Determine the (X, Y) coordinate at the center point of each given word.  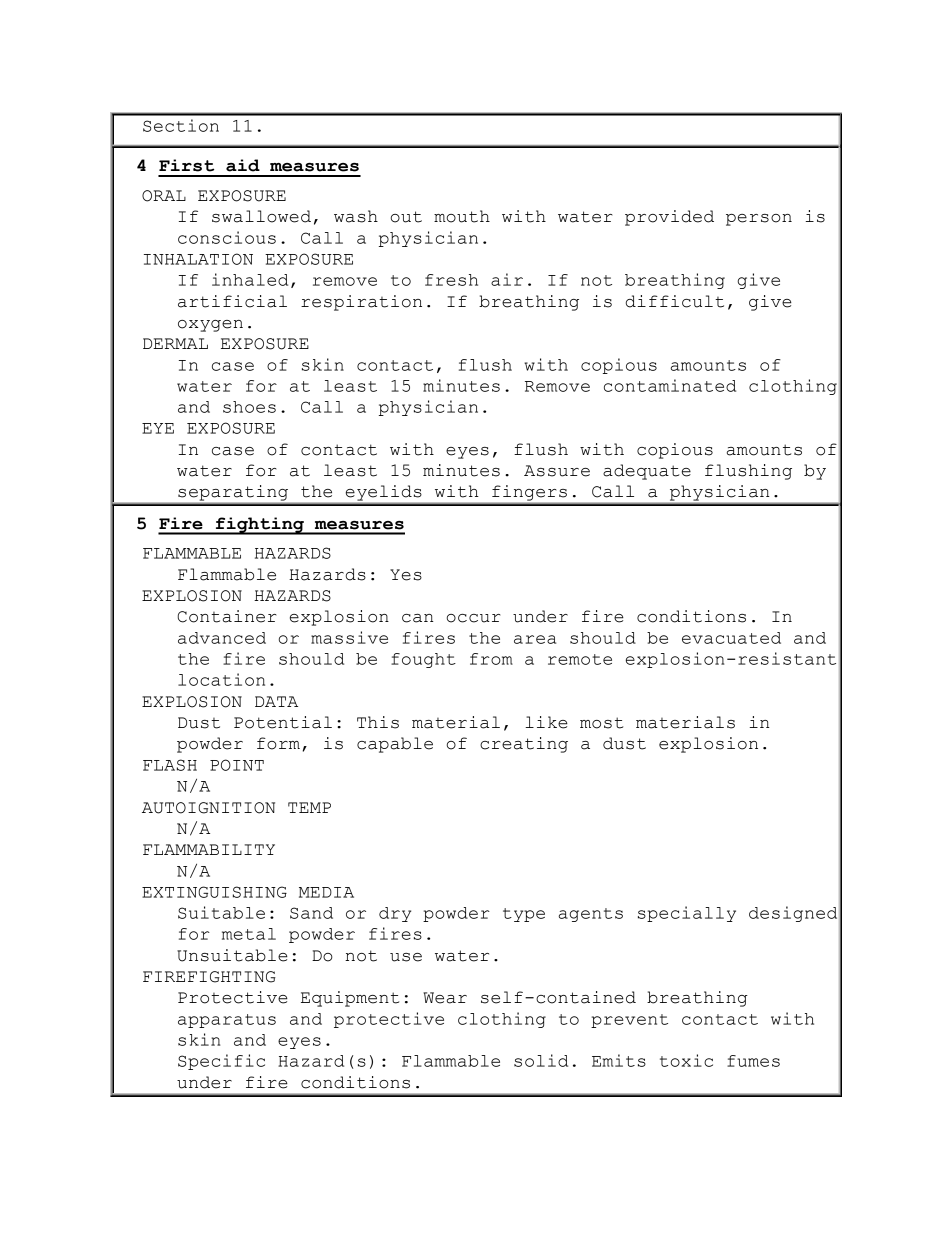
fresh (451, 280)
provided (669, 218)
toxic (686, 1060)
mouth (462, 216)
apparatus (227, 1021)
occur (473, 618)
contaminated (670, 385)
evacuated (731, 638)
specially (687, 914)
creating (524, 745)
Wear (445, 998)
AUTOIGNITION (208, 808)
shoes (249, 407)
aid (243, 165)
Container (226, 616)
